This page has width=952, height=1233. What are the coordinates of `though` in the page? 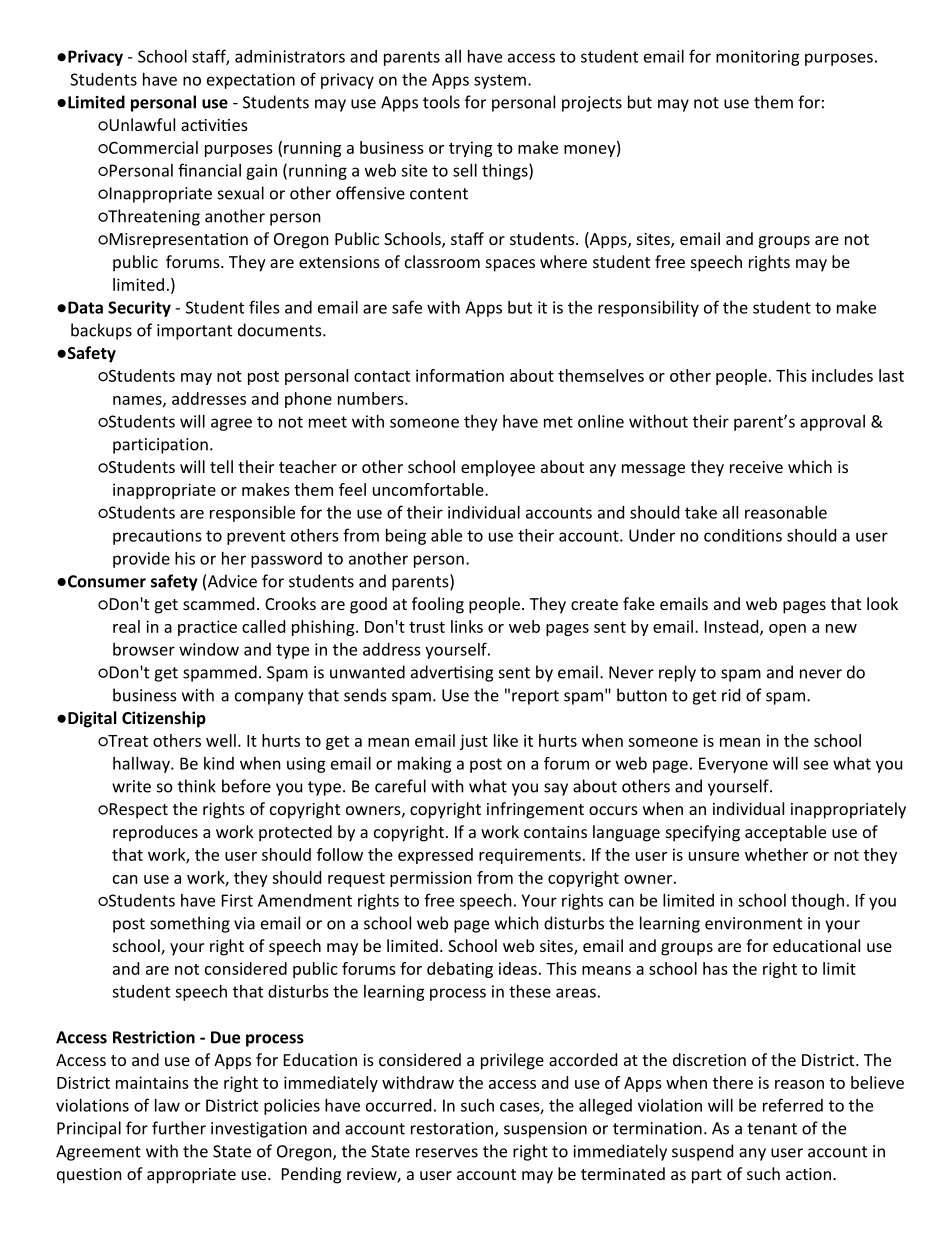 It's located at (817, 902).
